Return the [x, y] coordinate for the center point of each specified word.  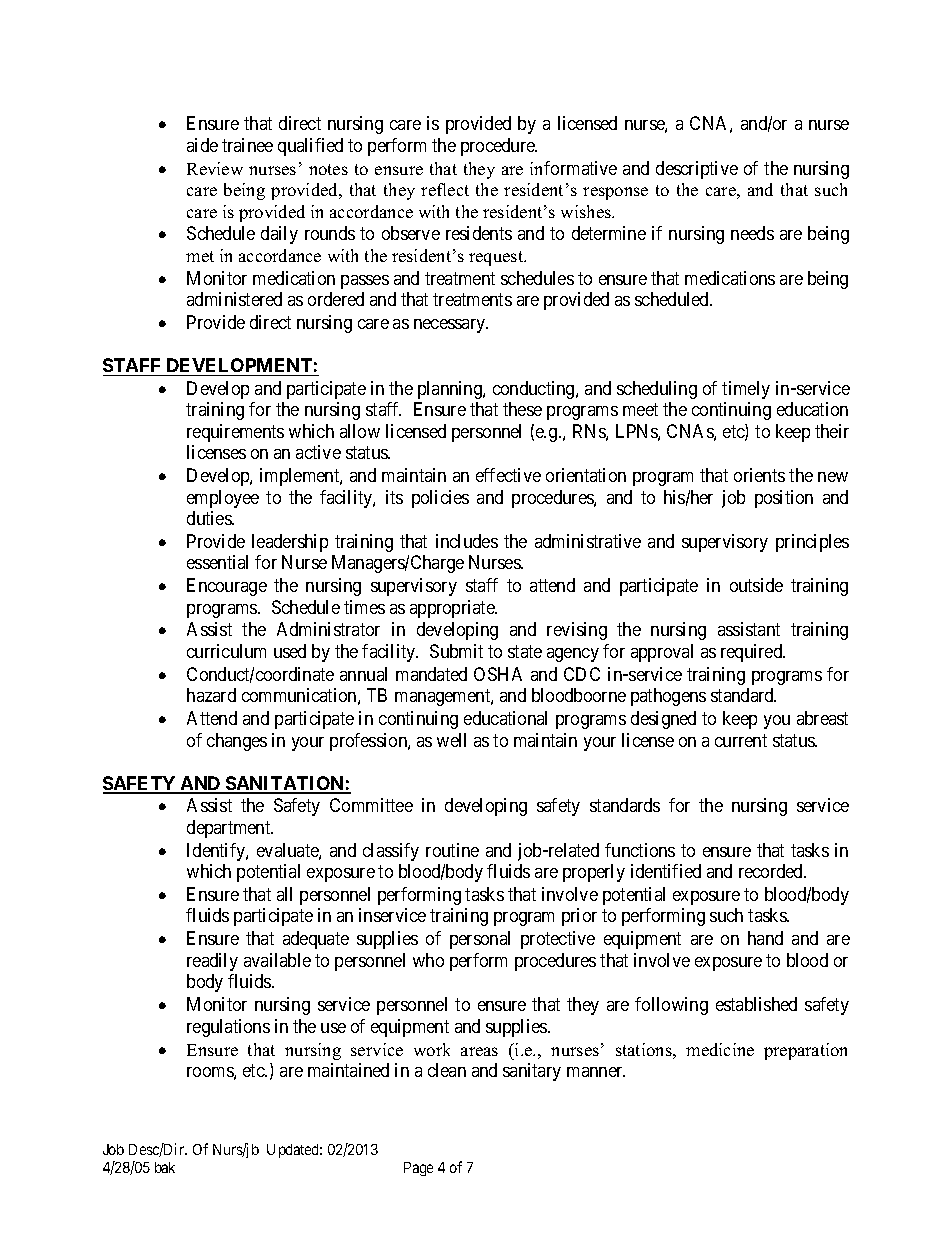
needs [752, 233]
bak [165, 1167]
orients [759, 475]
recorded [772, 871]
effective [508, 475]
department [230, 829]
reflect [445, 189]
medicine [720, 1049]
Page [418, 1169]
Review [215, 168]
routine [452, 850]
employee [223, 499]
